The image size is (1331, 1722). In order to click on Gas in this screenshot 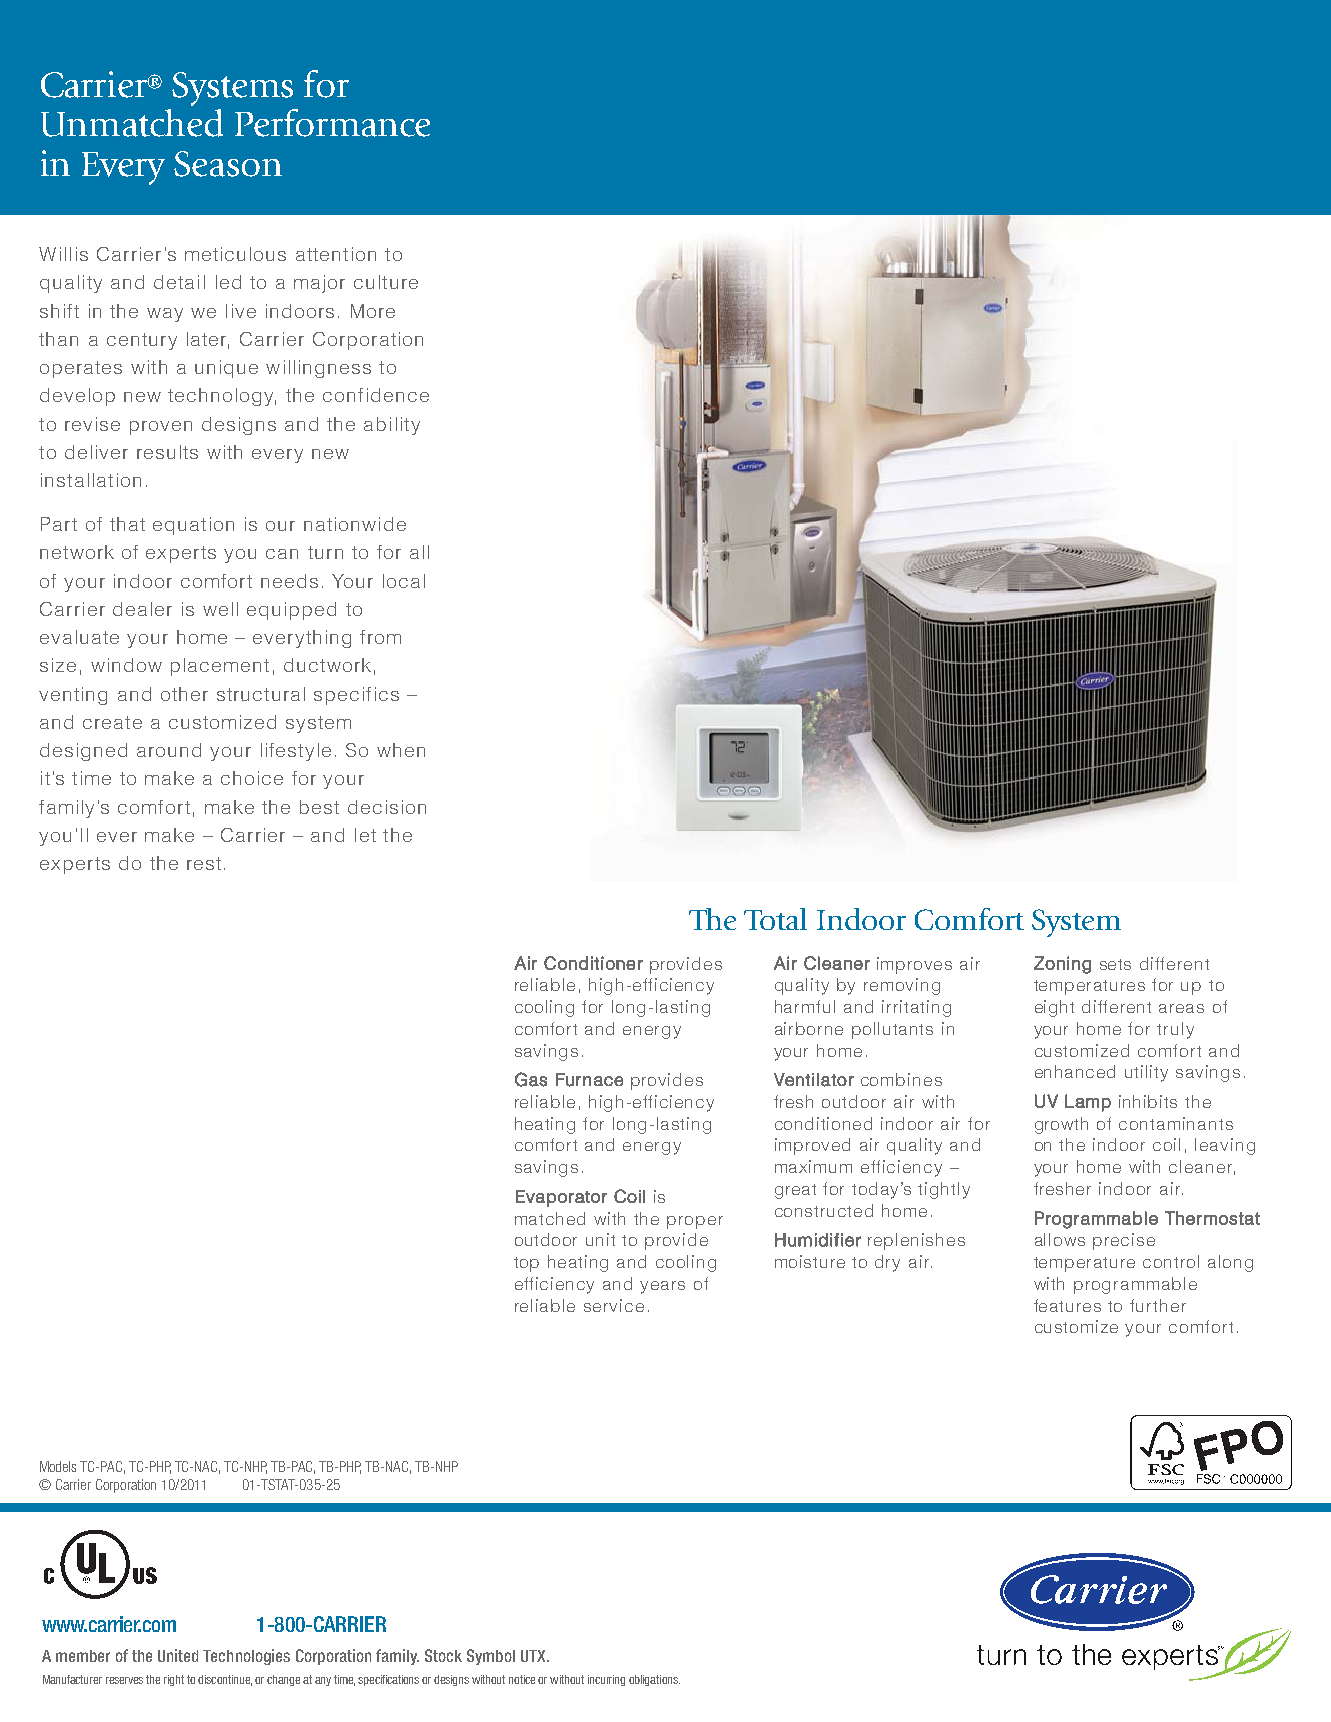, I will do `click(531, 1079)`.
